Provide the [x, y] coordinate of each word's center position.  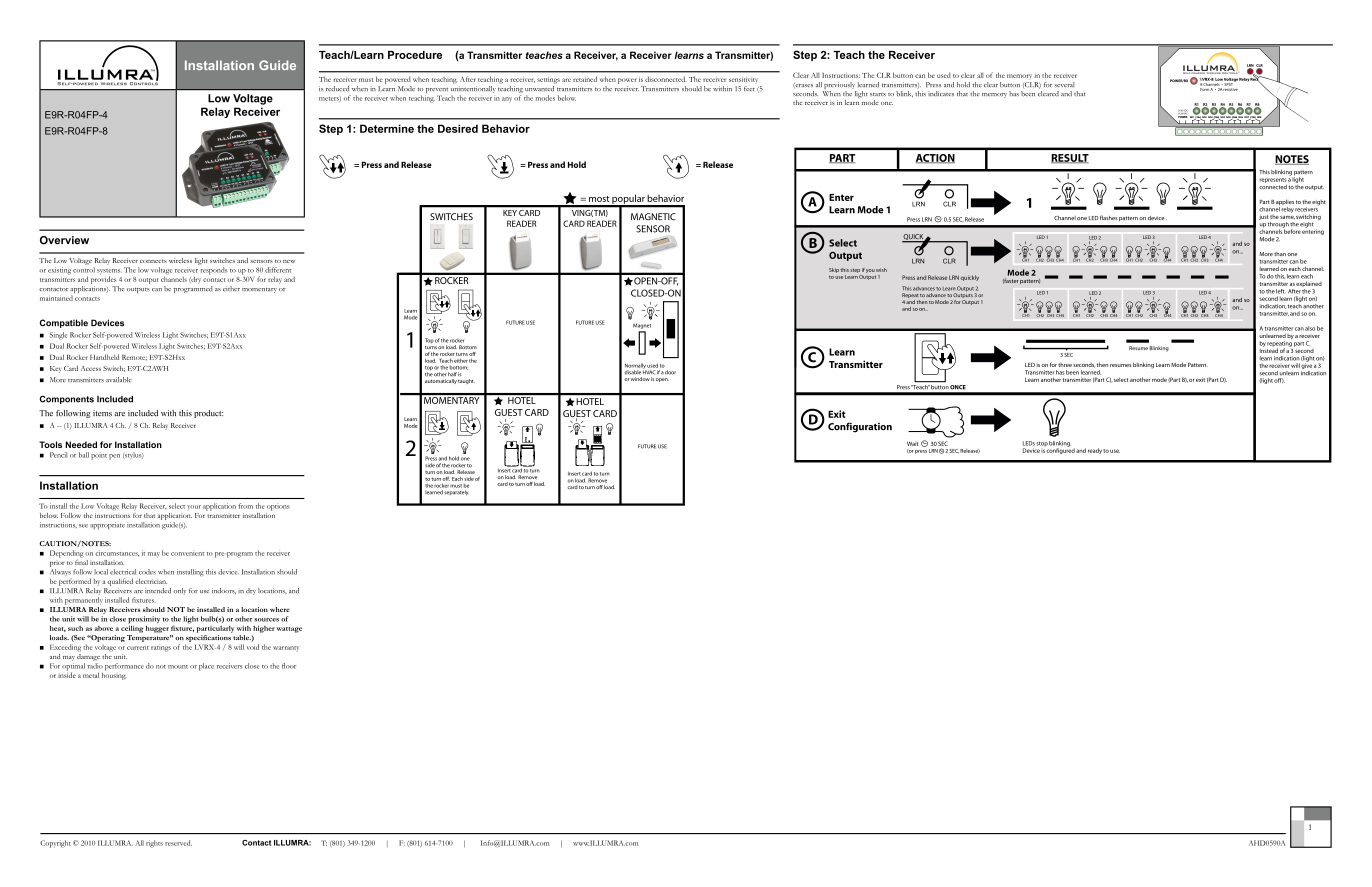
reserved [178, 843]
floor [289, 666]
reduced [337, 88]
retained [585, 79]
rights [154, 844]
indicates [941, 94]
